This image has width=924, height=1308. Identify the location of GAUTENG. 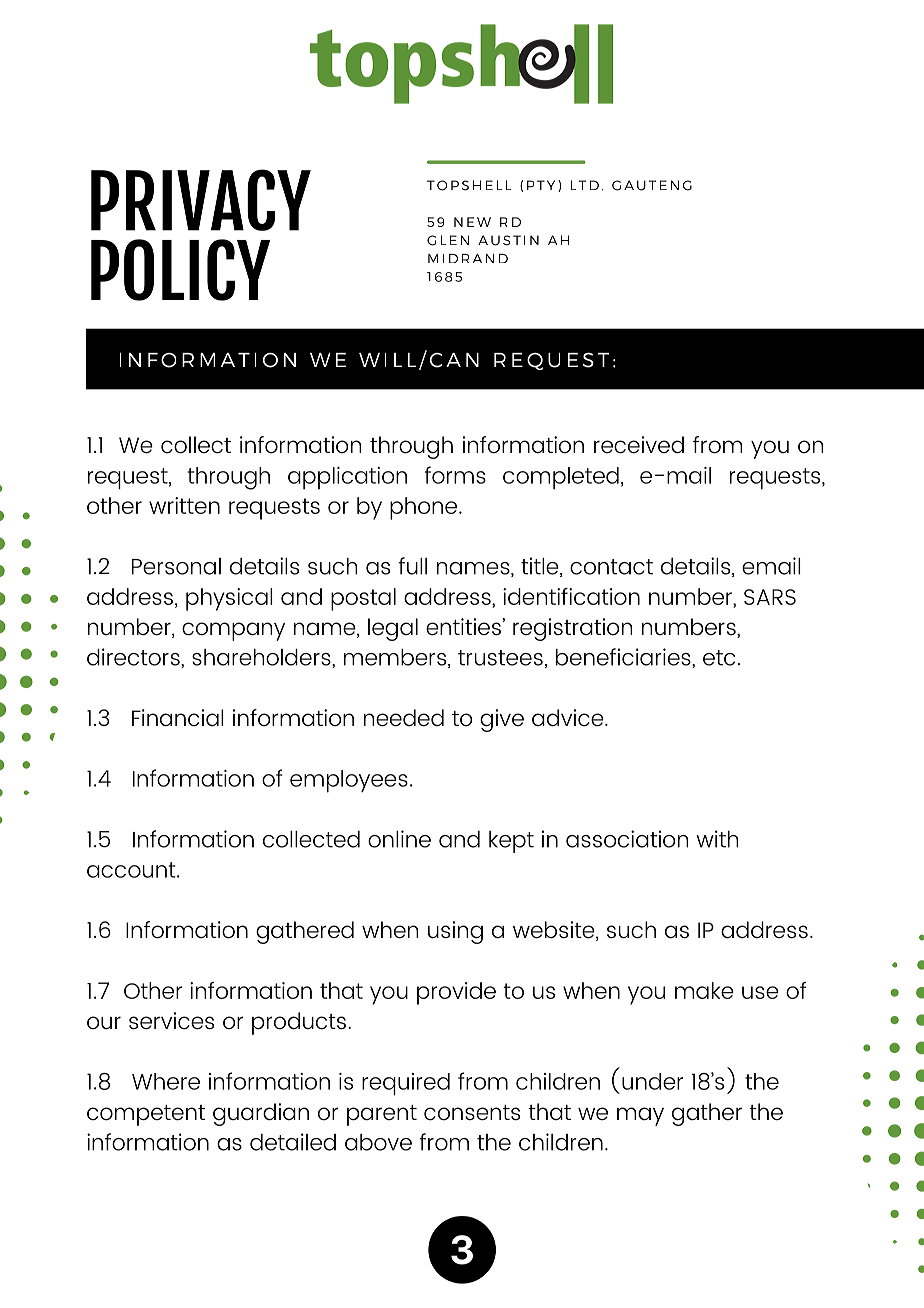
(652, 185).
